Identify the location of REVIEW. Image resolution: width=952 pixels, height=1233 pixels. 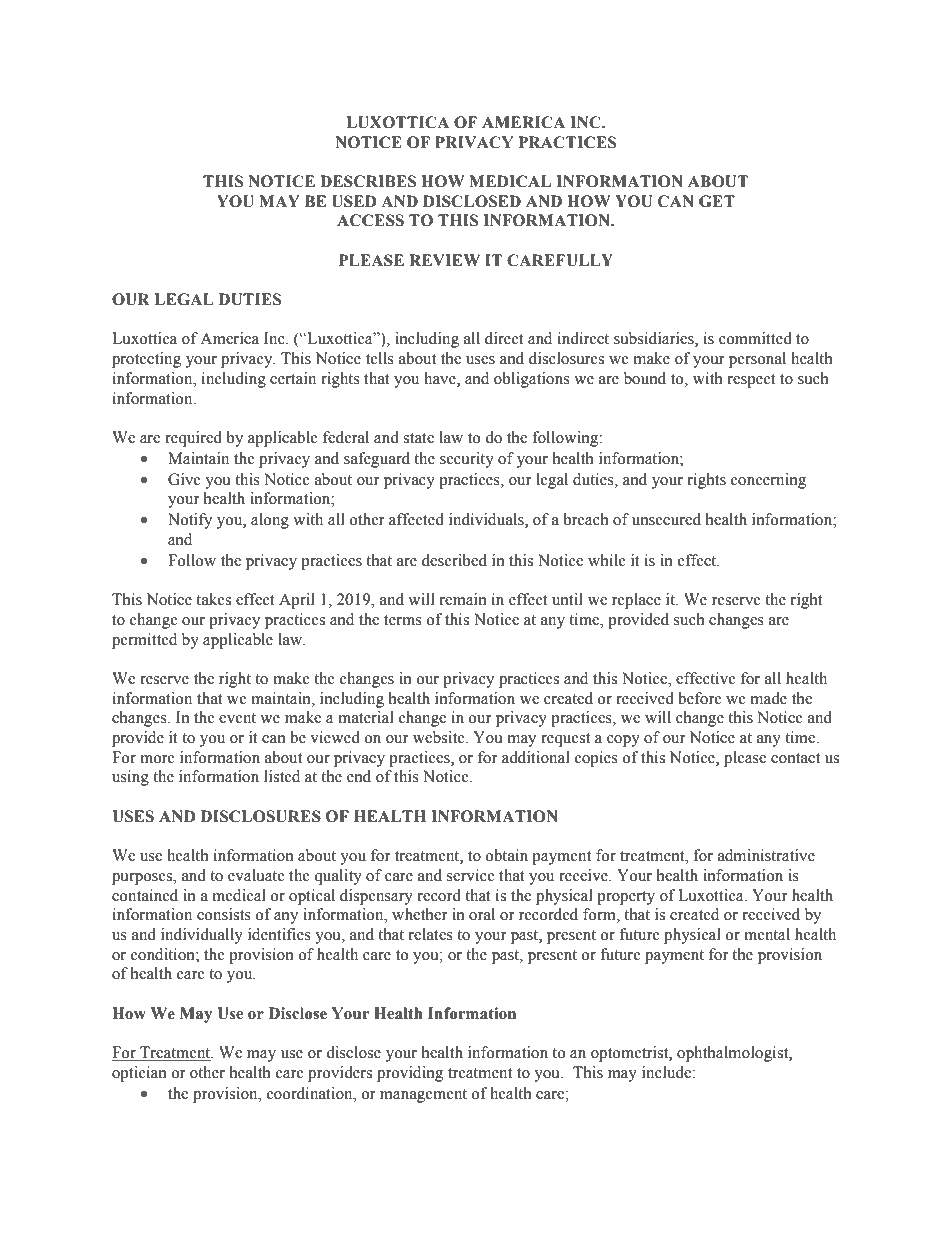
(444, 260).
